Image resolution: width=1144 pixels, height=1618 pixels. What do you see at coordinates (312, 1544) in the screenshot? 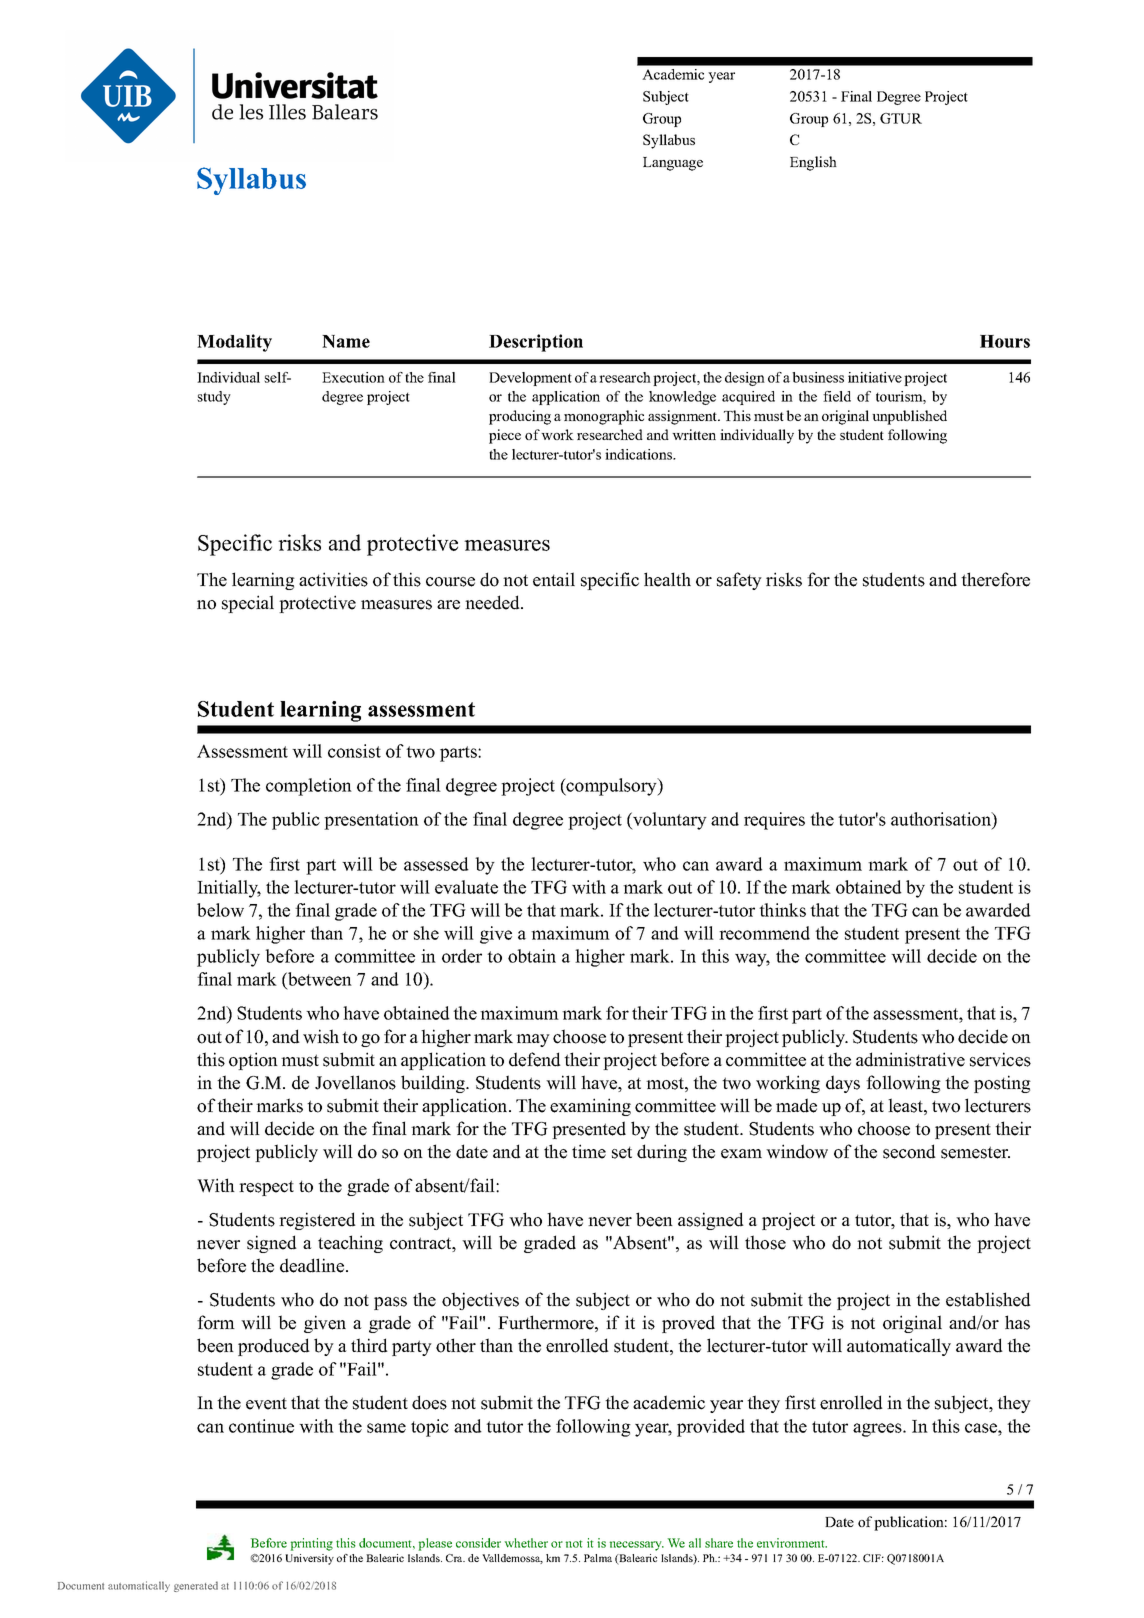
I see `printing` at bounding box center [312, 1544].
